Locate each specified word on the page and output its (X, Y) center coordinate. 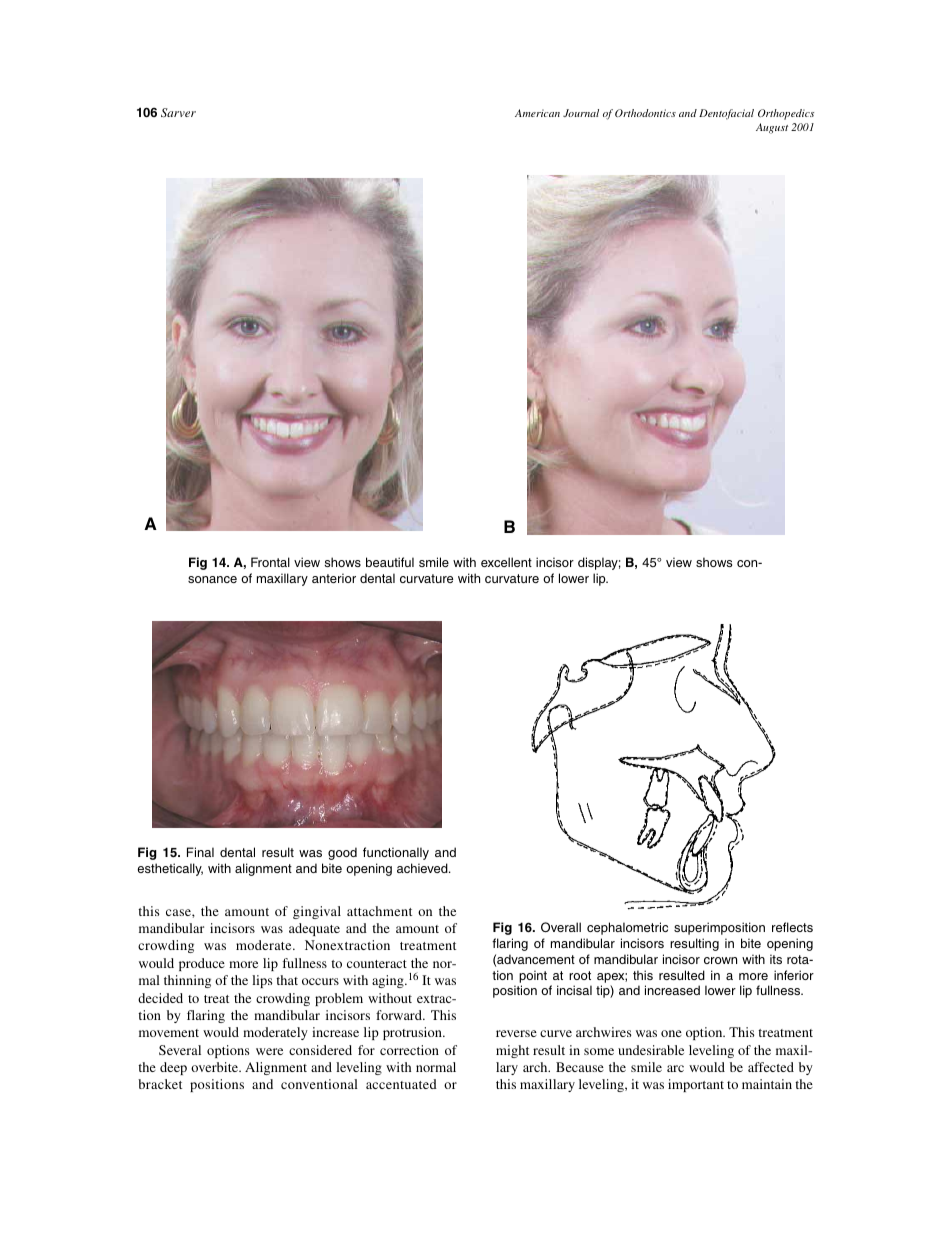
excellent (506, 562)
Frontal (270, 562)
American (537, 113)
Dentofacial (726, 114)
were (269, 1051)
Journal (581, 113)
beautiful (390, 562)
